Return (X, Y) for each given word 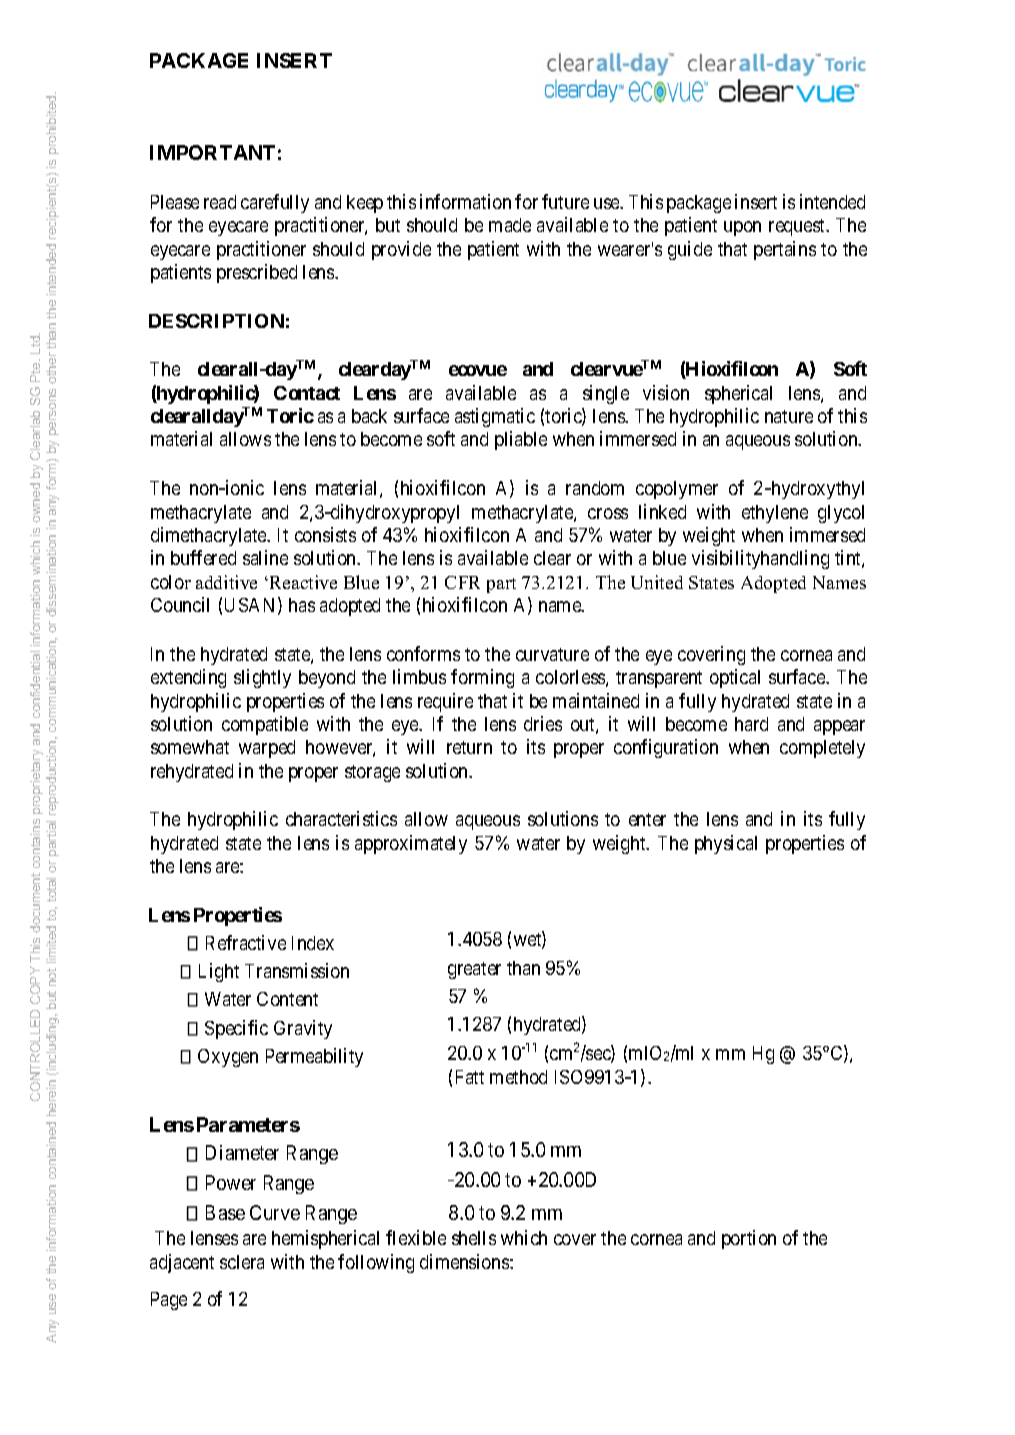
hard (751, 724)
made (510, 225)
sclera (242, 1262)
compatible (265, 725)
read (220, 202)
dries (543, 723)
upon (742, 228)
